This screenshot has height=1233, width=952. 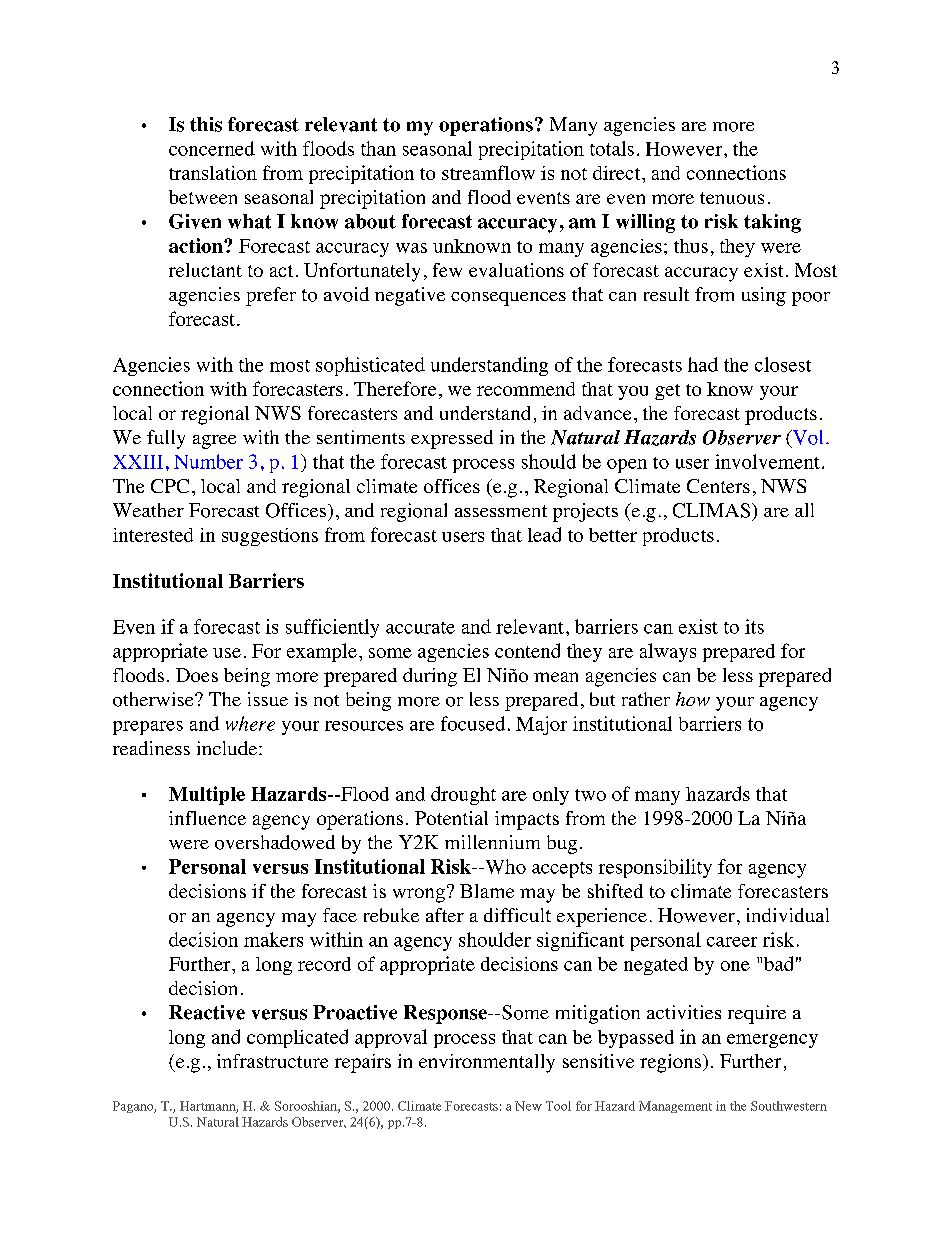 I want to click on environmentally, so click(x=487, y=1063).
